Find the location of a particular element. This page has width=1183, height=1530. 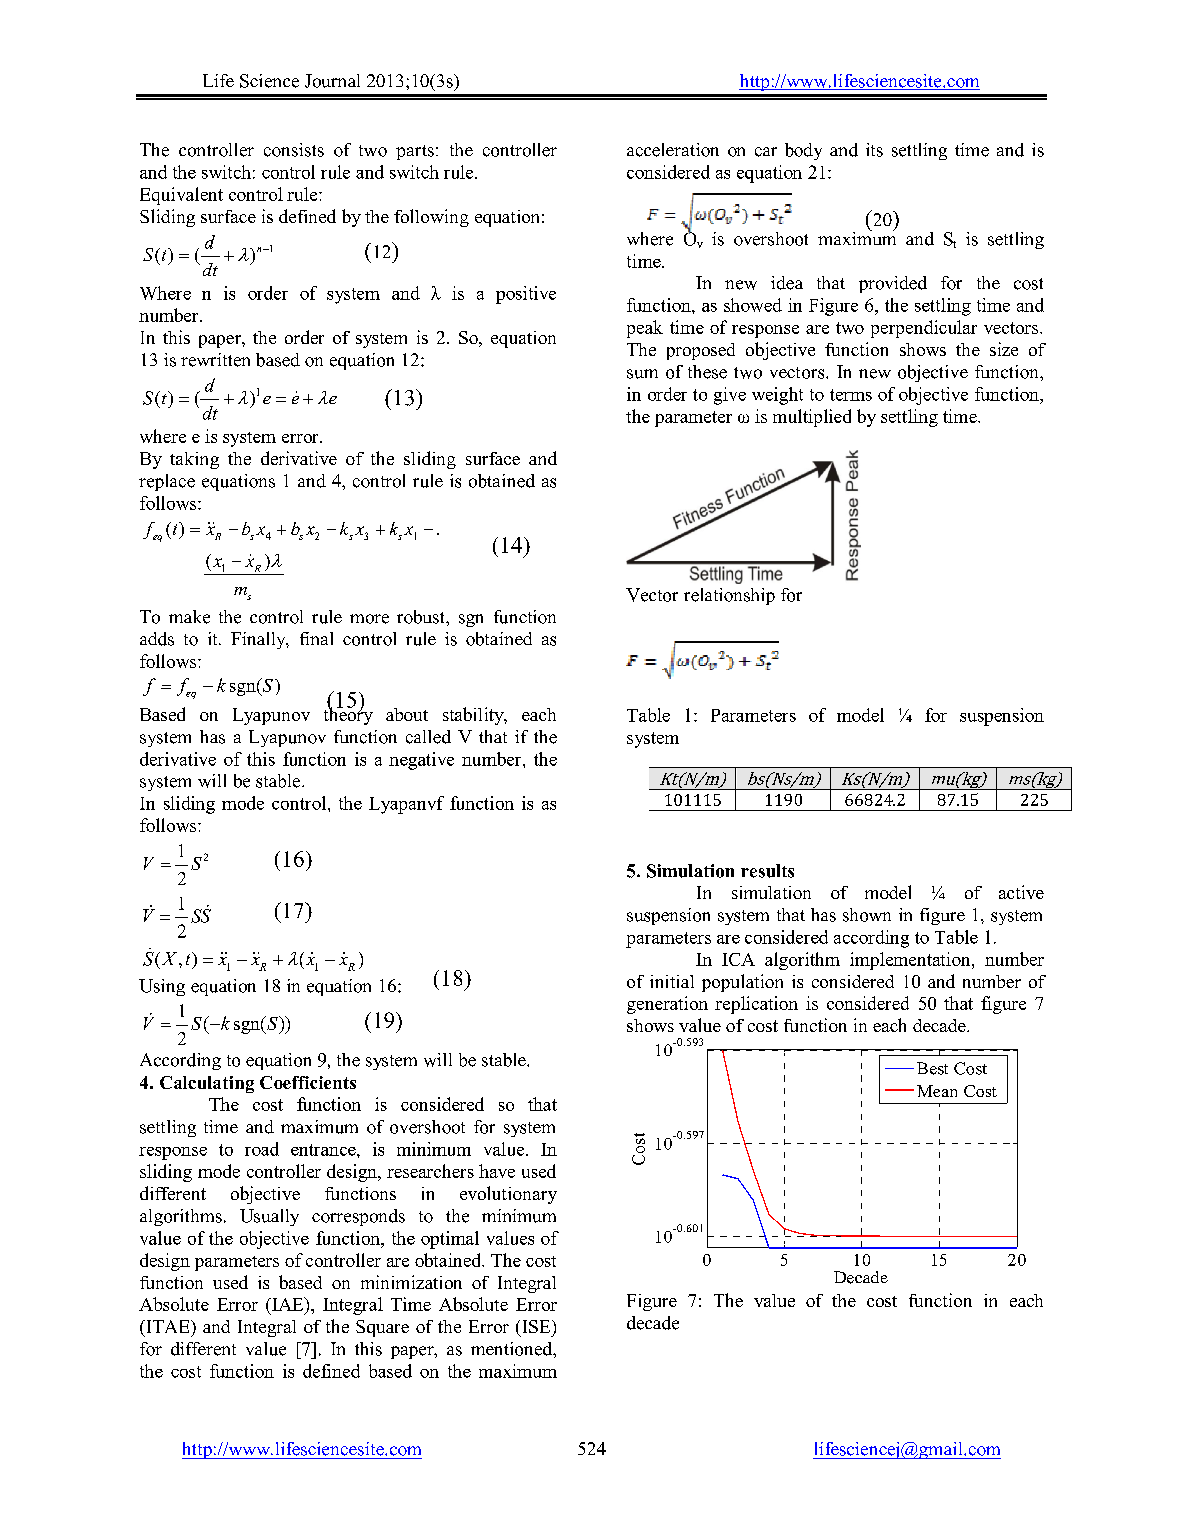

Using is located at coordinates (162, 987).
